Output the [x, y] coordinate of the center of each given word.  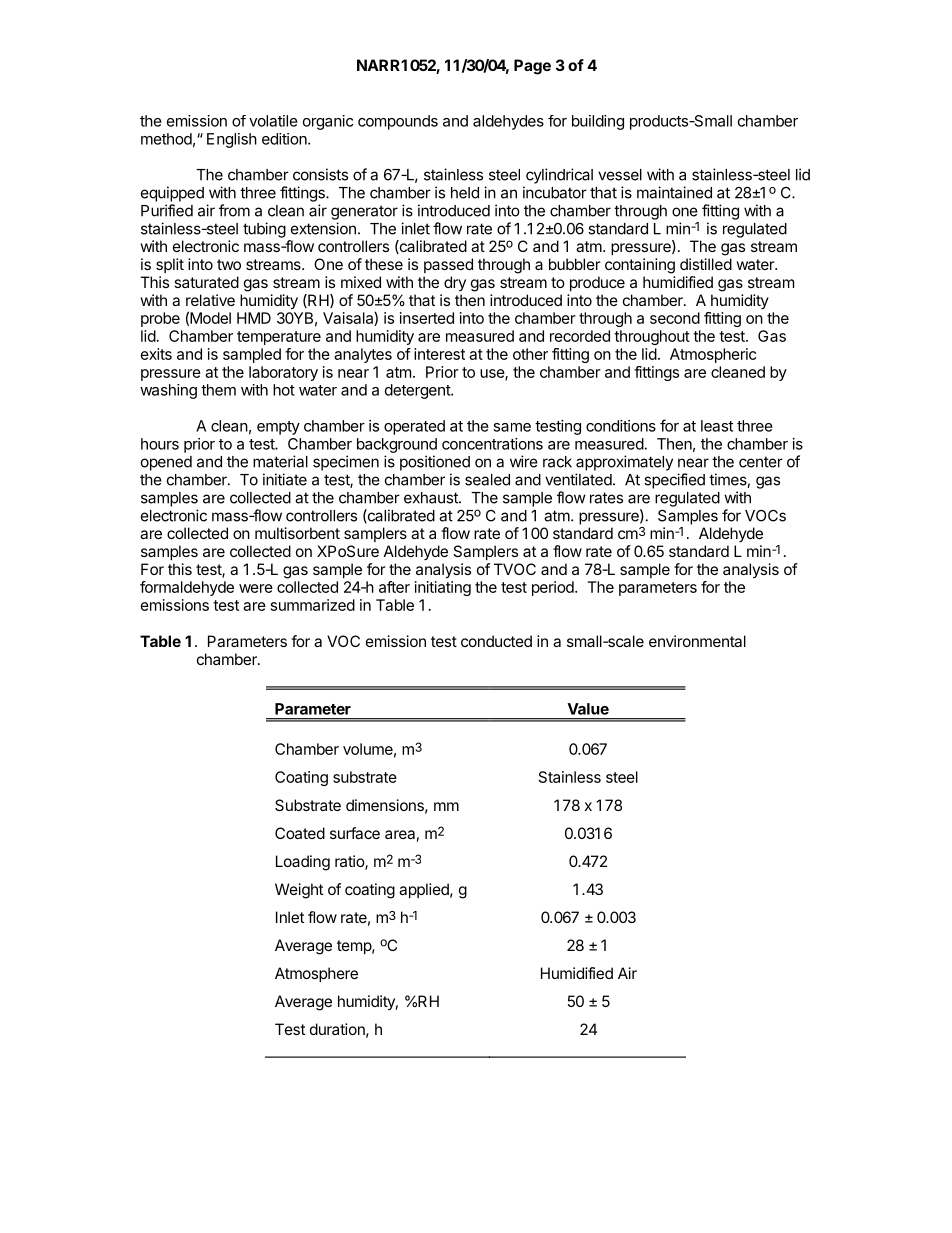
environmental [697, 641]
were [256, 588]
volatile [273, 121]
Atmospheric [713, 355]
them [218, 390]
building [598, 122]
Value [588, 709]
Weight [299, 891]
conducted [496, 641]
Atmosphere [316, 974]
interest [439, 354]
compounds [398, 122]
